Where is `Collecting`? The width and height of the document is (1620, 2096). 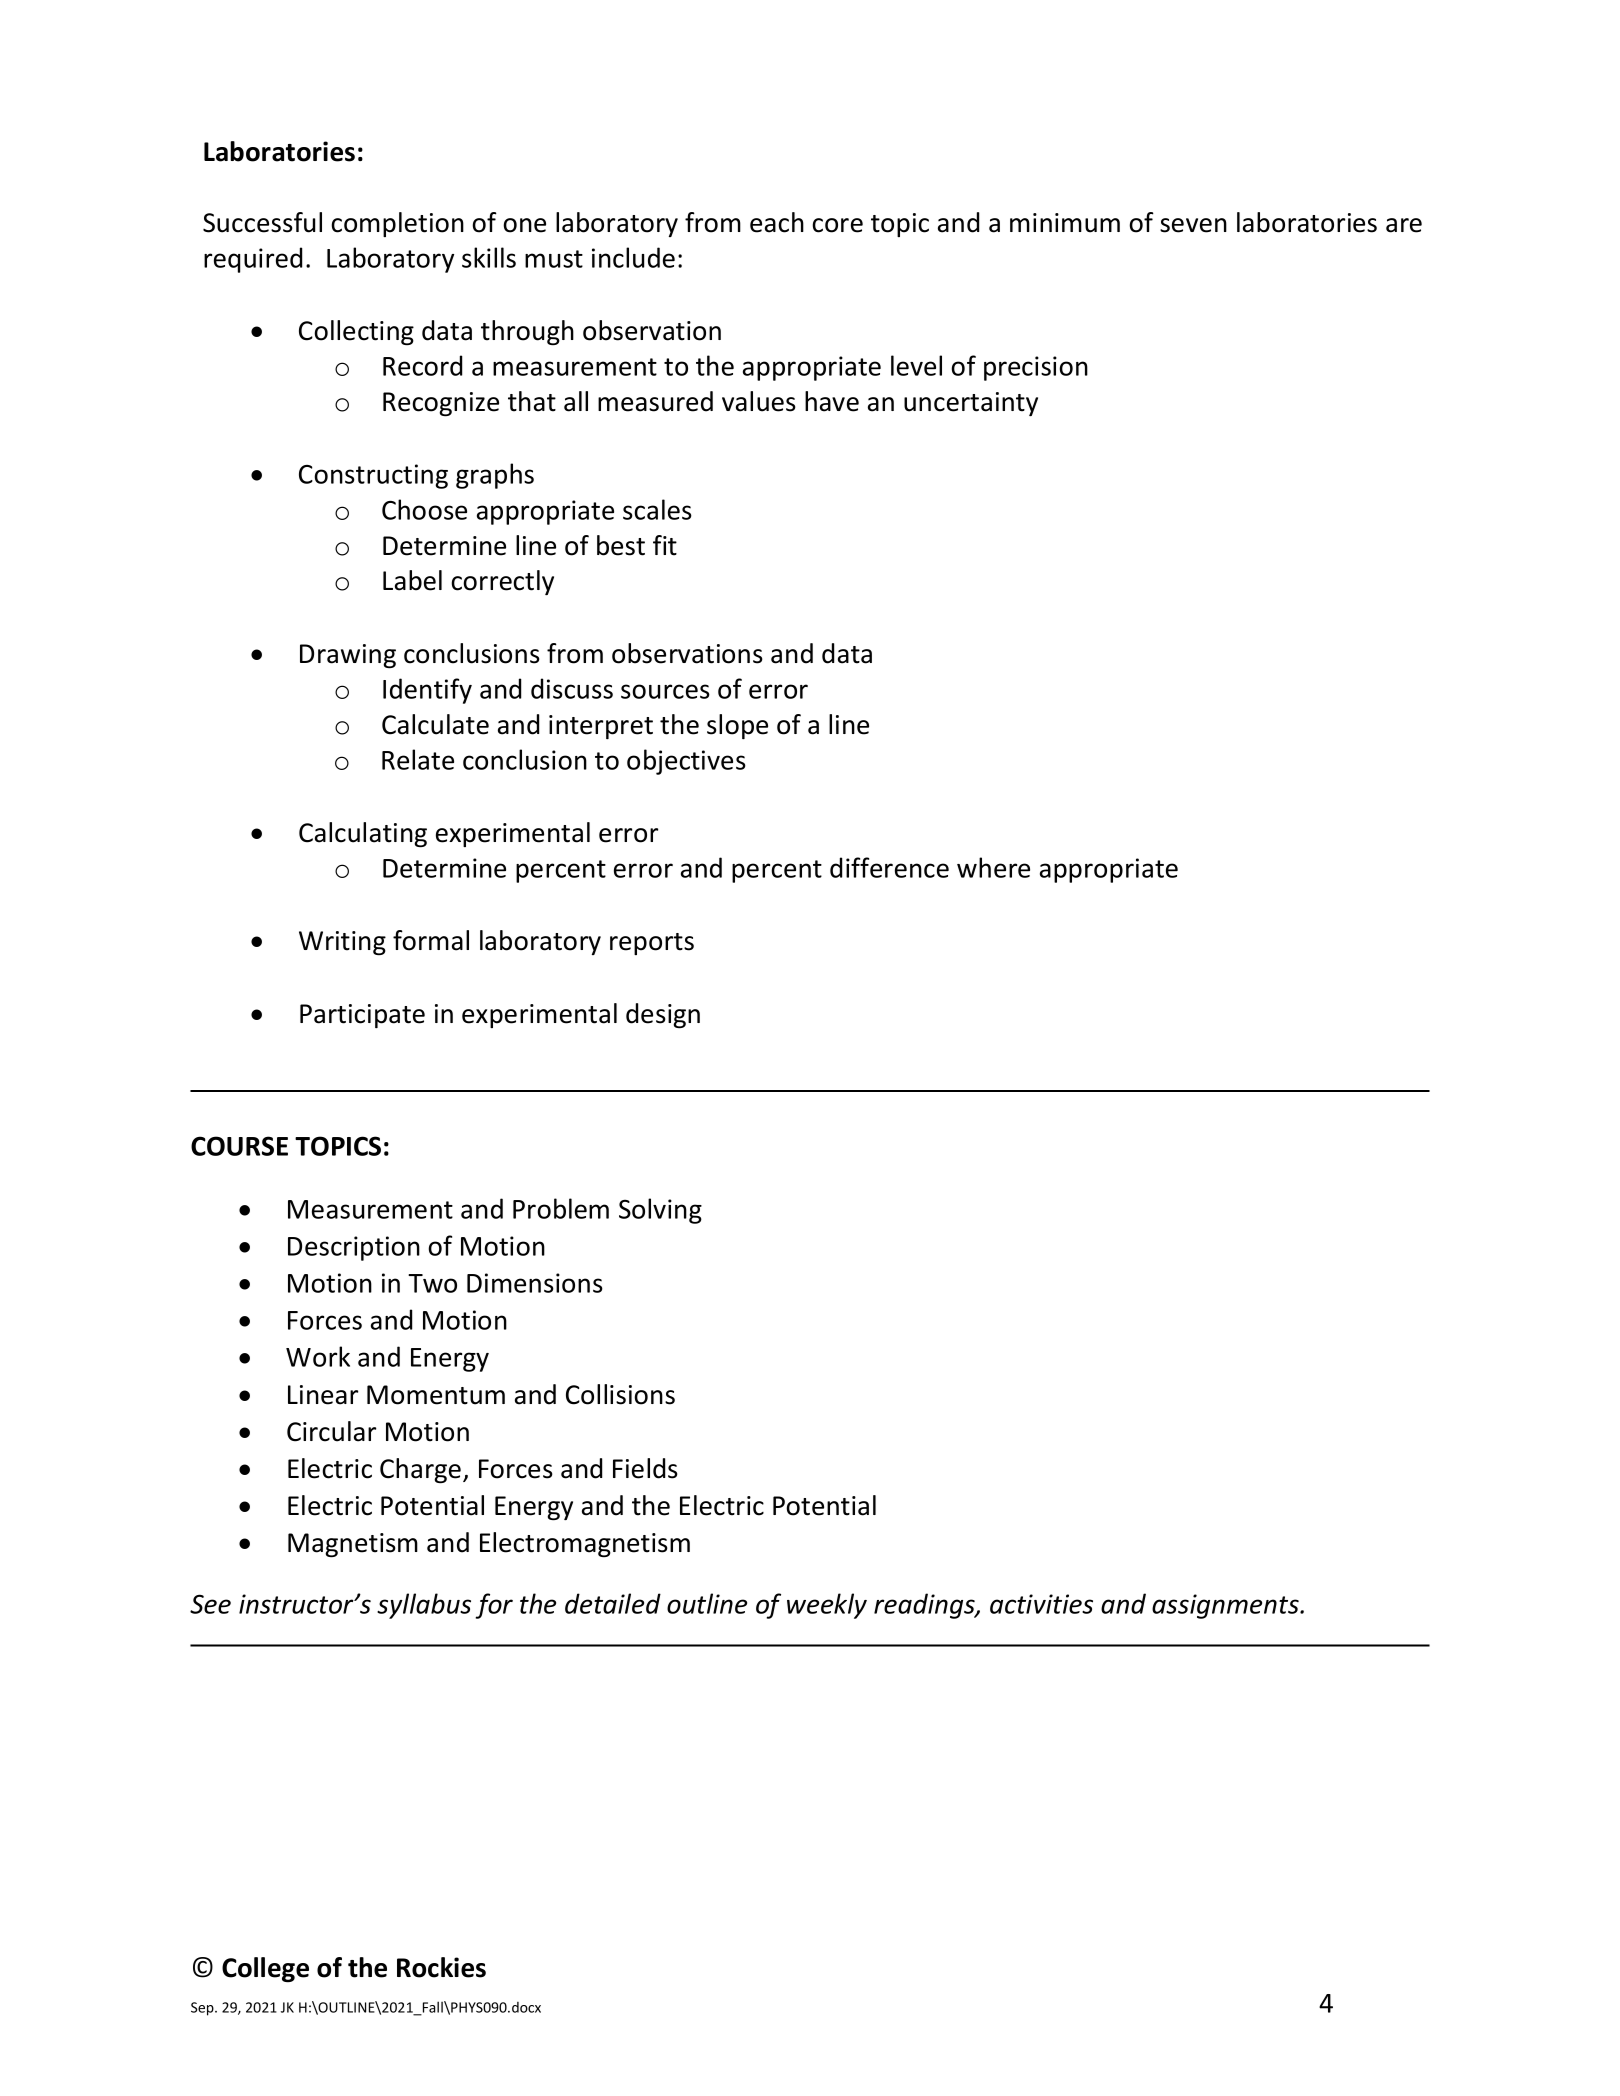 Collecting is located at coordinates (356, 332).
